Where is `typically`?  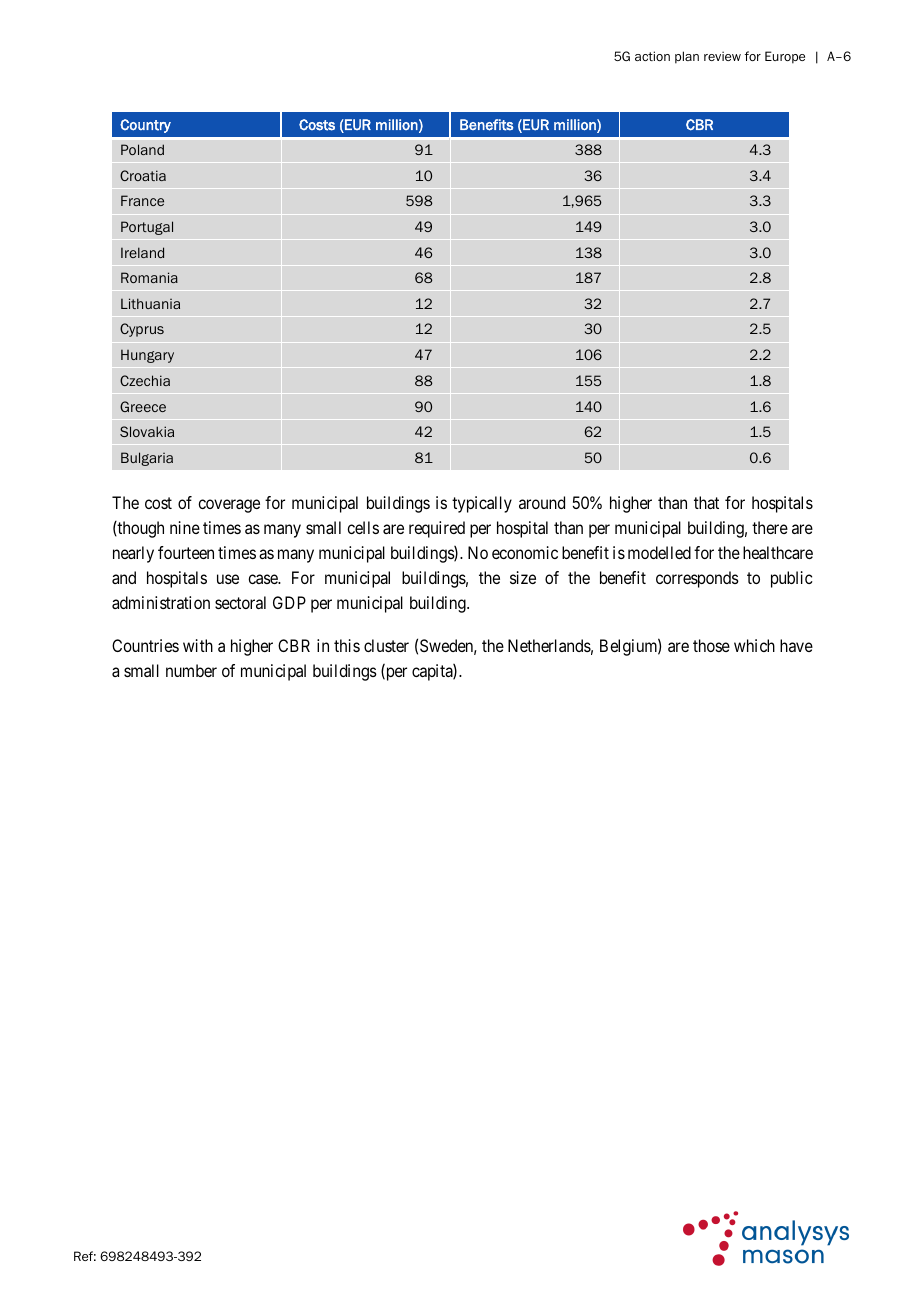 typically is located at coordinates (482, 504).
